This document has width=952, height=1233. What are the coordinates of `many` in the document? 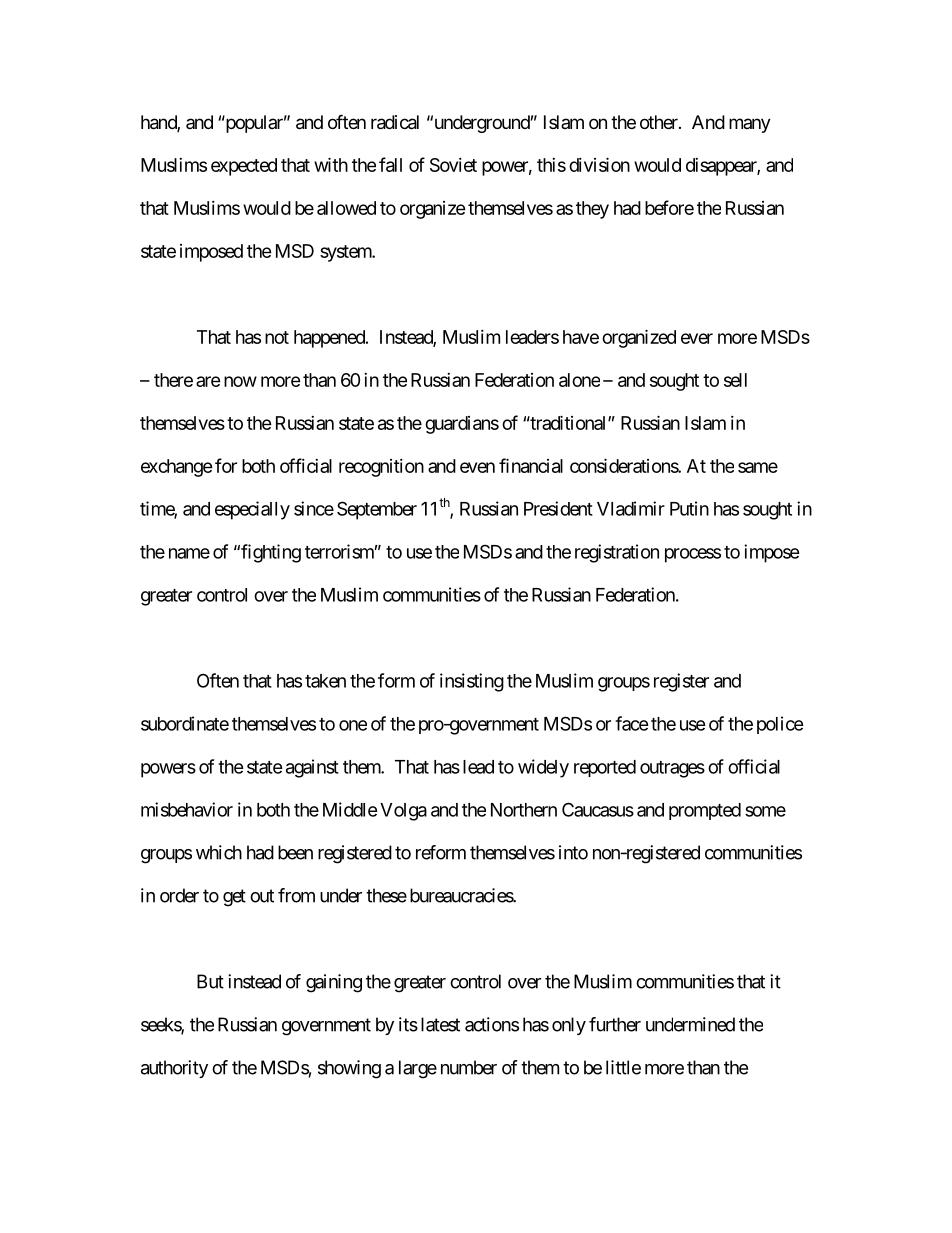 It's located at (750, 125).
